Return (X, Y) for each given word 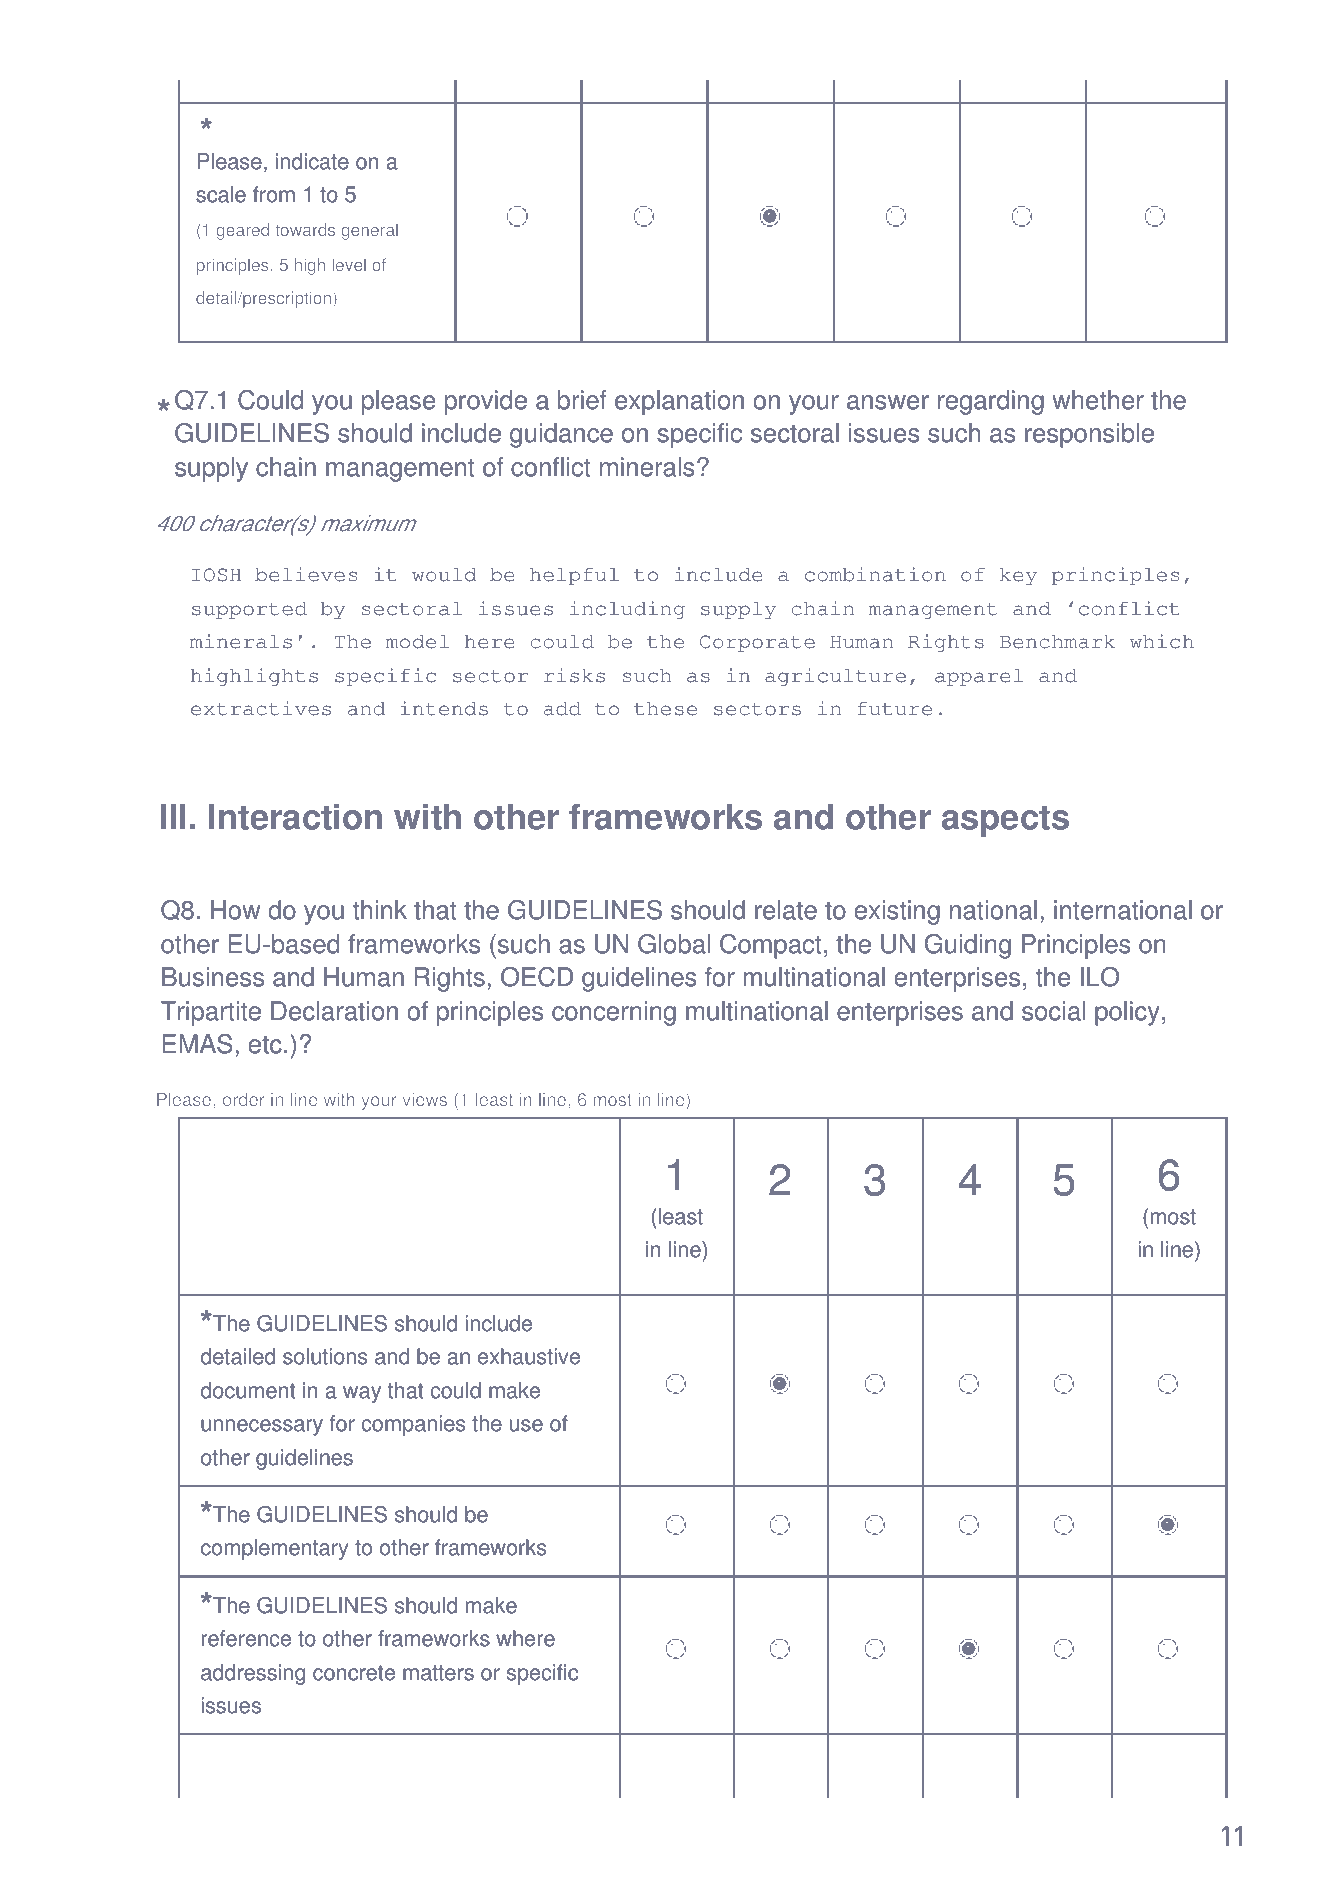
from (274, 194)
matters (438, 1673)
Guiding (968, 946)
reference (246, 1638)
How (235, 910)
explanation (679, 402)
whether (1098, 400)
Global (674, 944)
